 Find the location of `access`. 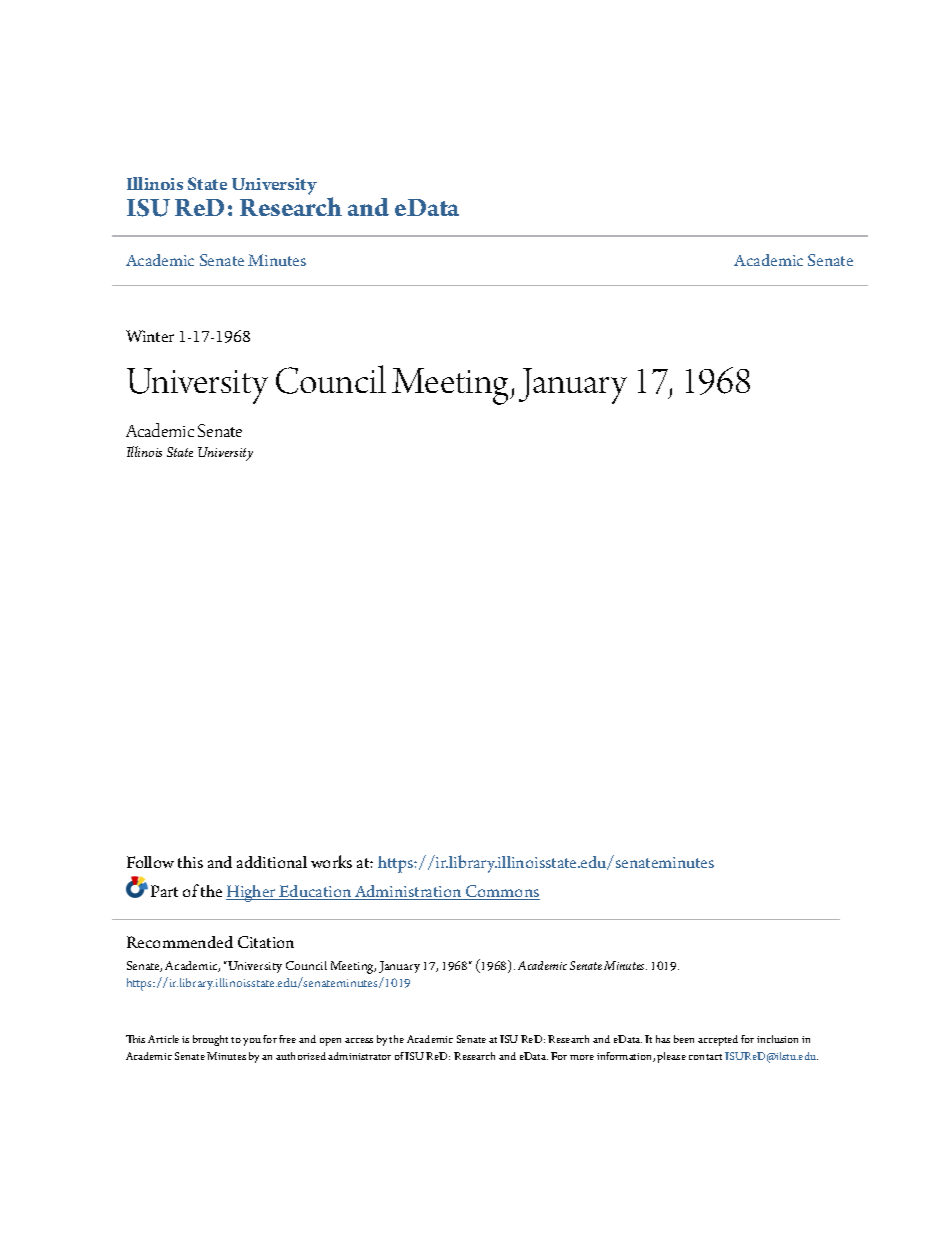

access is located at coordinates (359, 1040).
